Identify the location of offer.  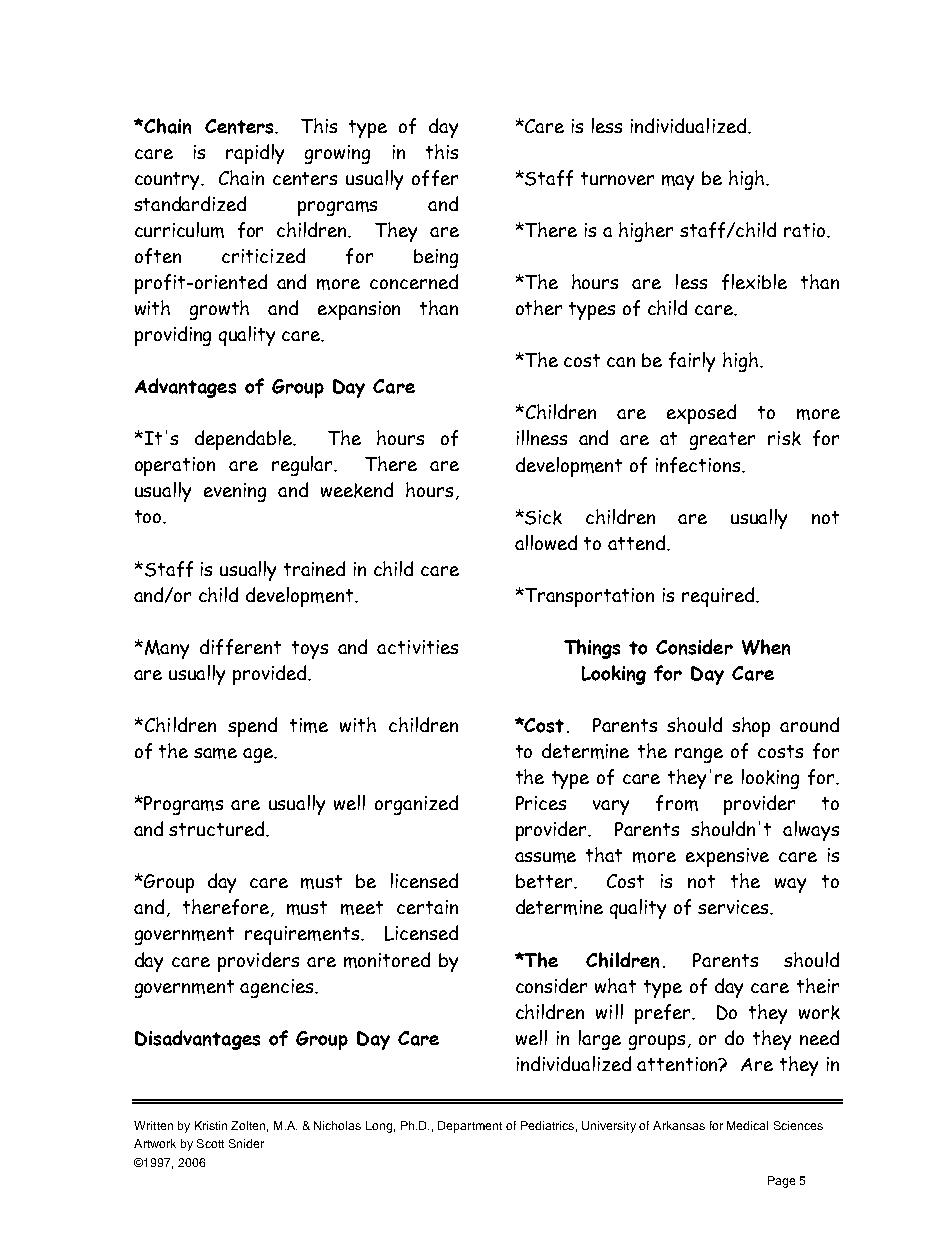
(435, 178).
